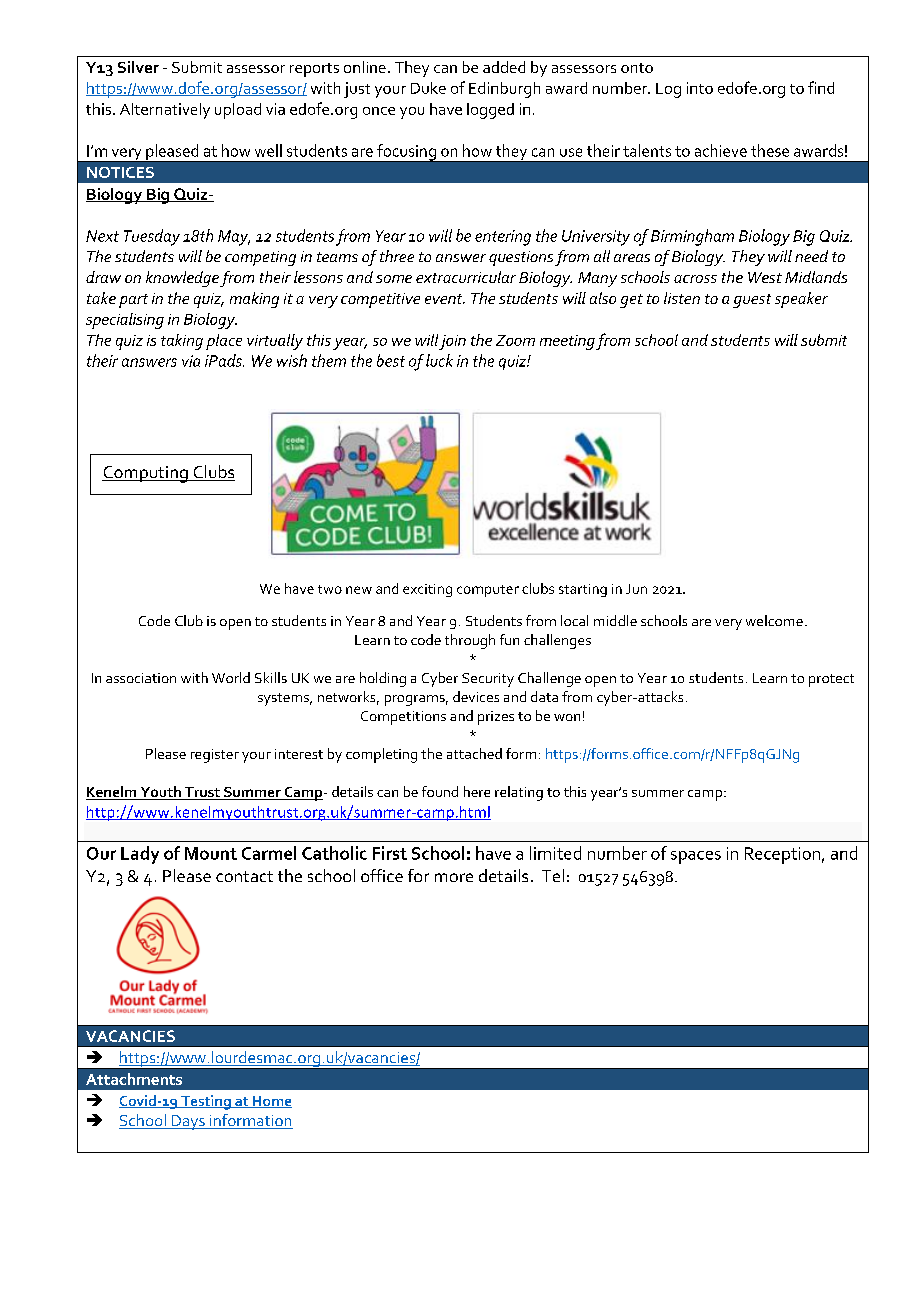 Image resolution: width=924 pixels, height=1308 pixels. Describe the element at coordinates (782, 855) in the screenshot. I see `Reception` at that location.
